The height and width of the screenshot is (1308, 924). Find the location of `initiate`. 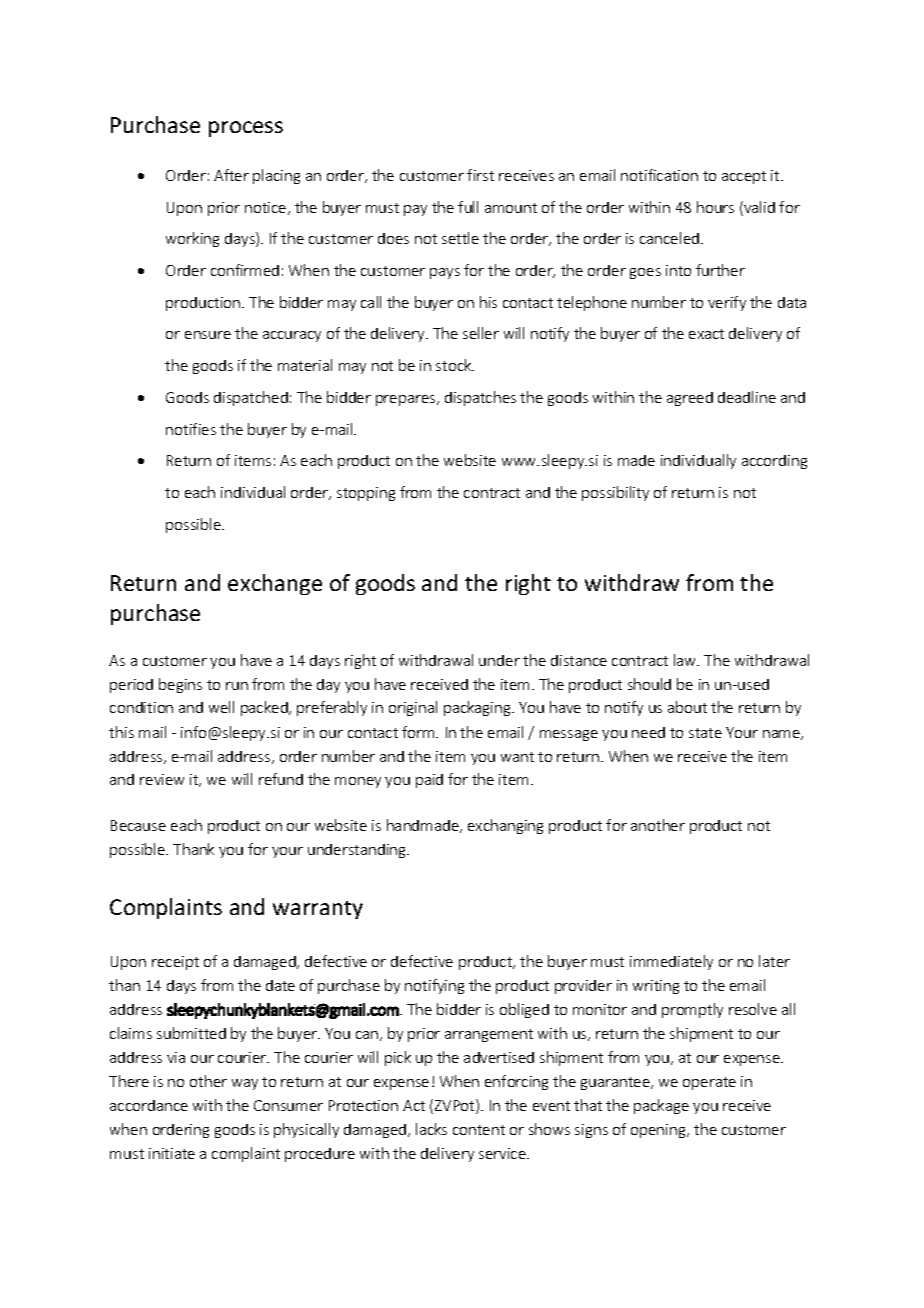

initiate is located at coordinates (172, 1153).
